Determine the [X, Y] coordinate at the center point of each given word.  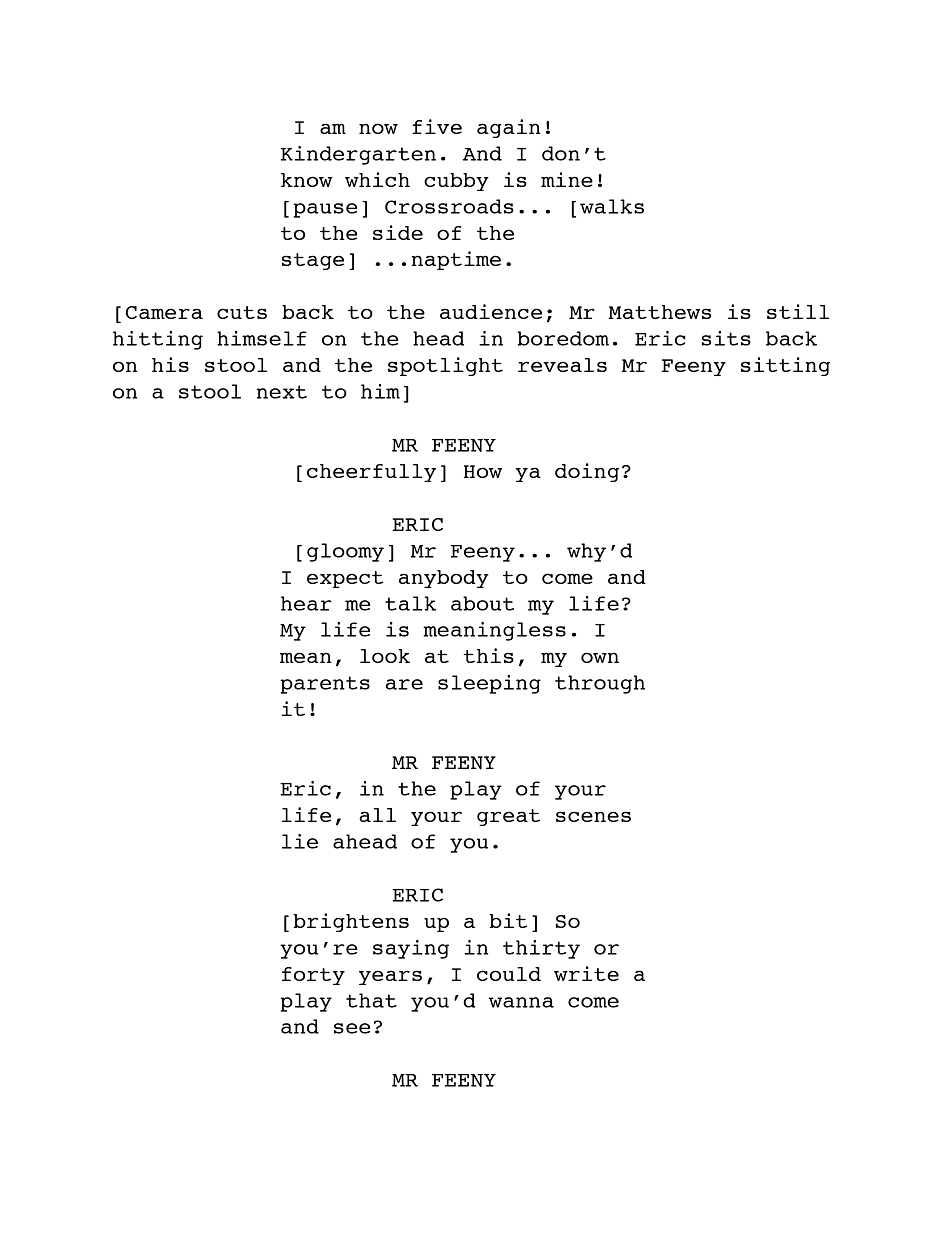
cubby [456, 182]
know [306, 180]
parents [325, 685]
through [600, 684]
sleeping [489, 684]
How [483, 471]
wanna [521, 1002]
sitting [785, 366]
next [282, 392]
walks [612, 206]
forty [313, 976]
